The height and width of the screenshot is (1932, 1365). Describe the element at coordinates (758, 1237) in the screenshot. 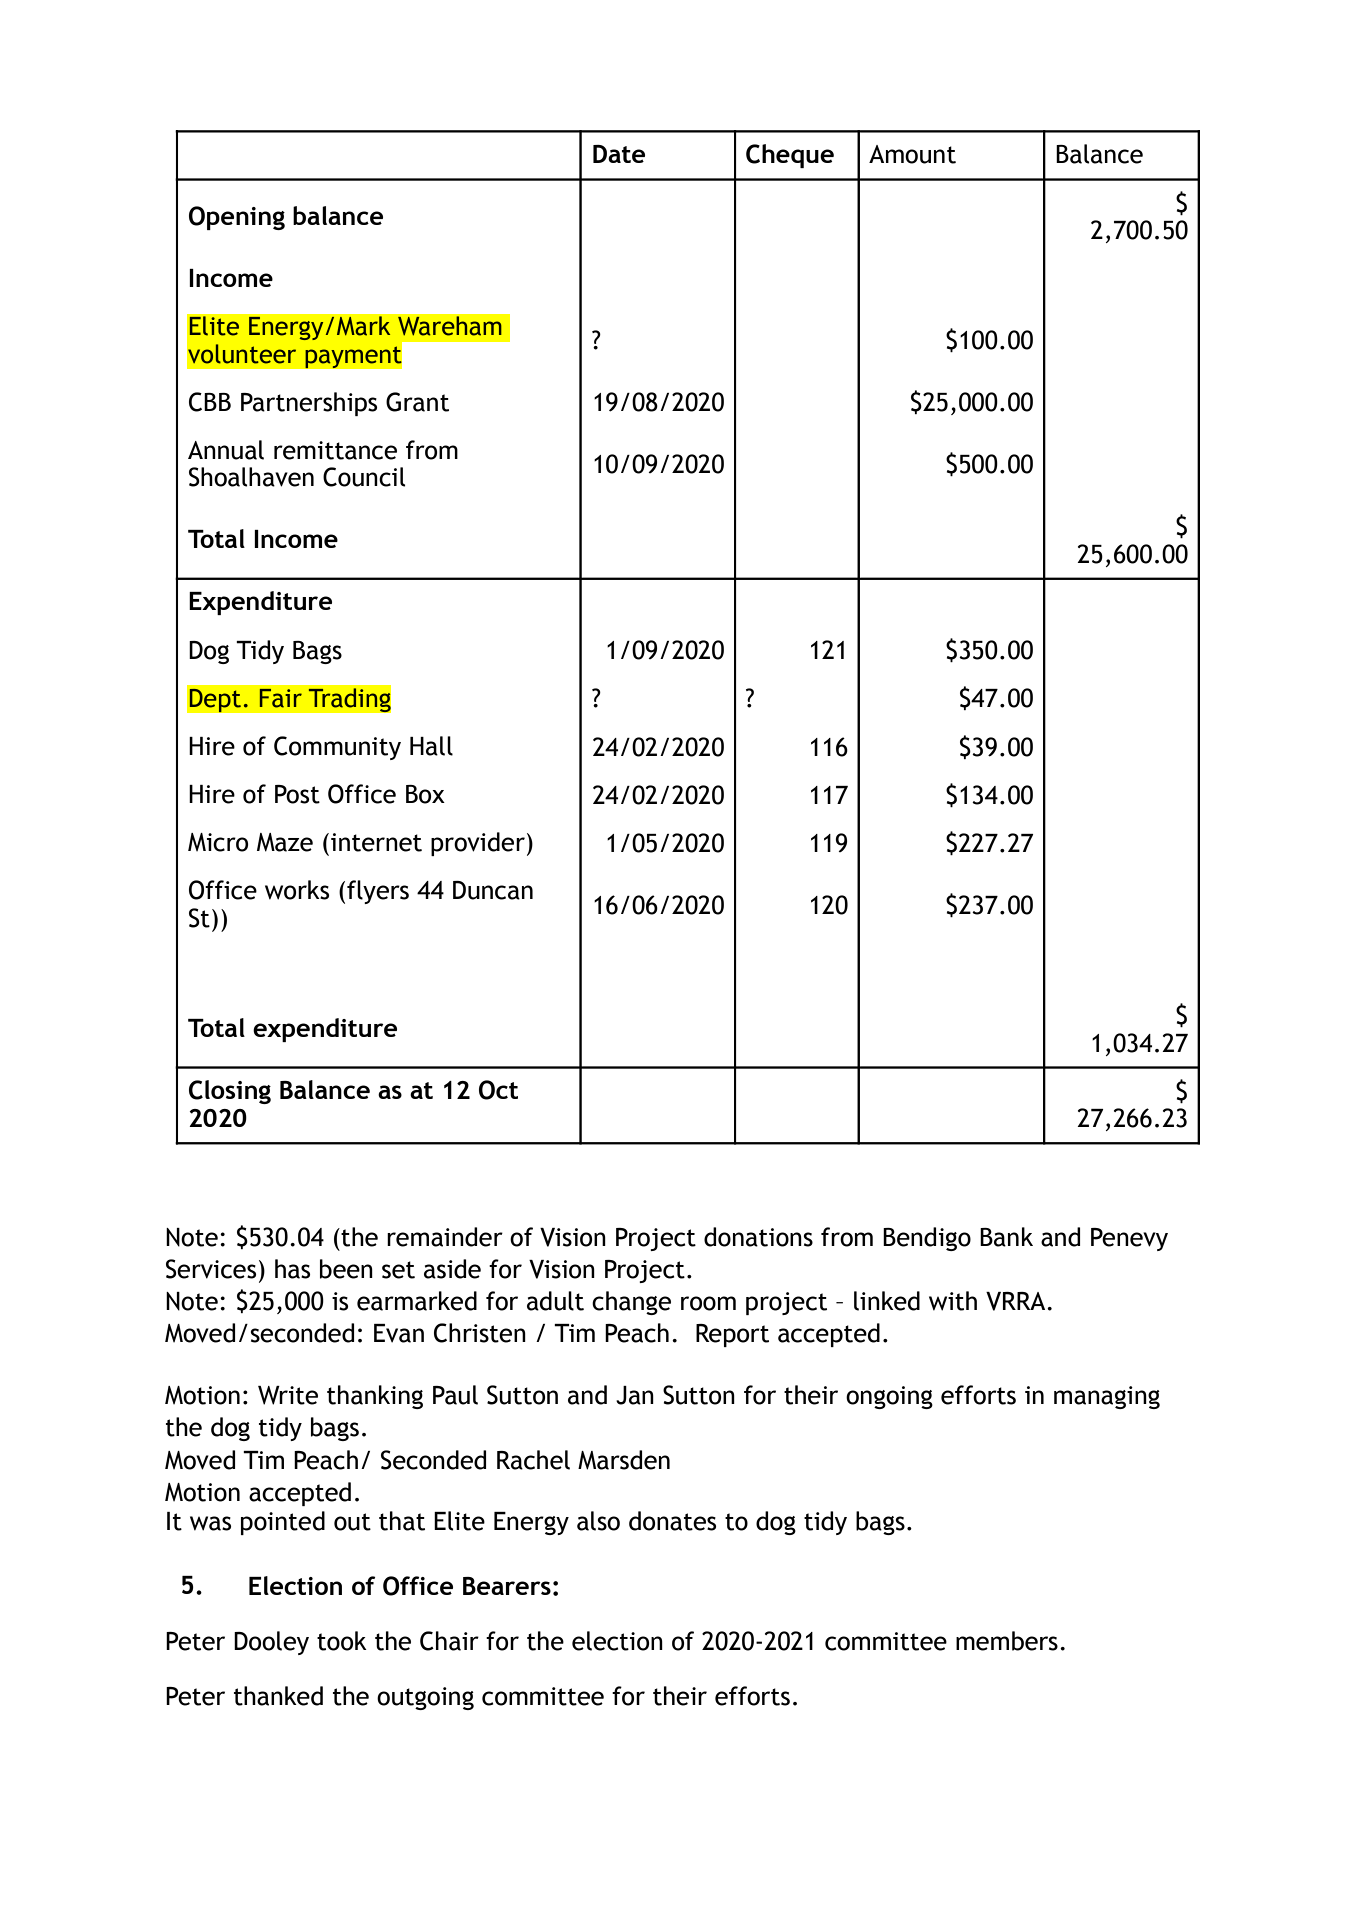

I see `donations` at that location.
